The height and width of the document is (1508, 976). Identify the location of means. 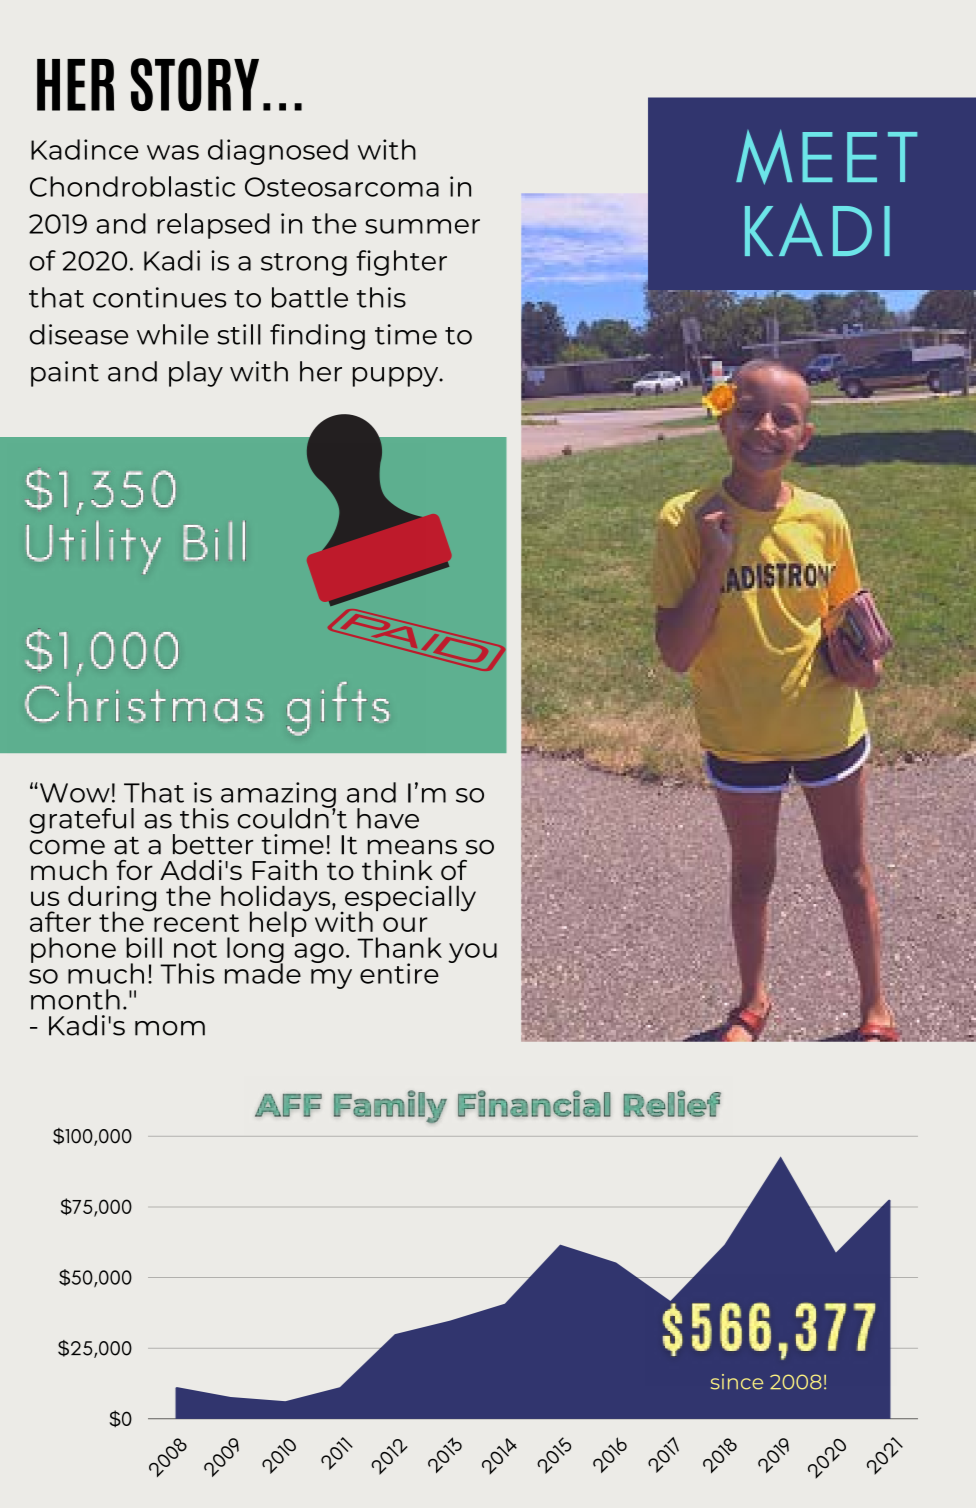
(412, 847).
